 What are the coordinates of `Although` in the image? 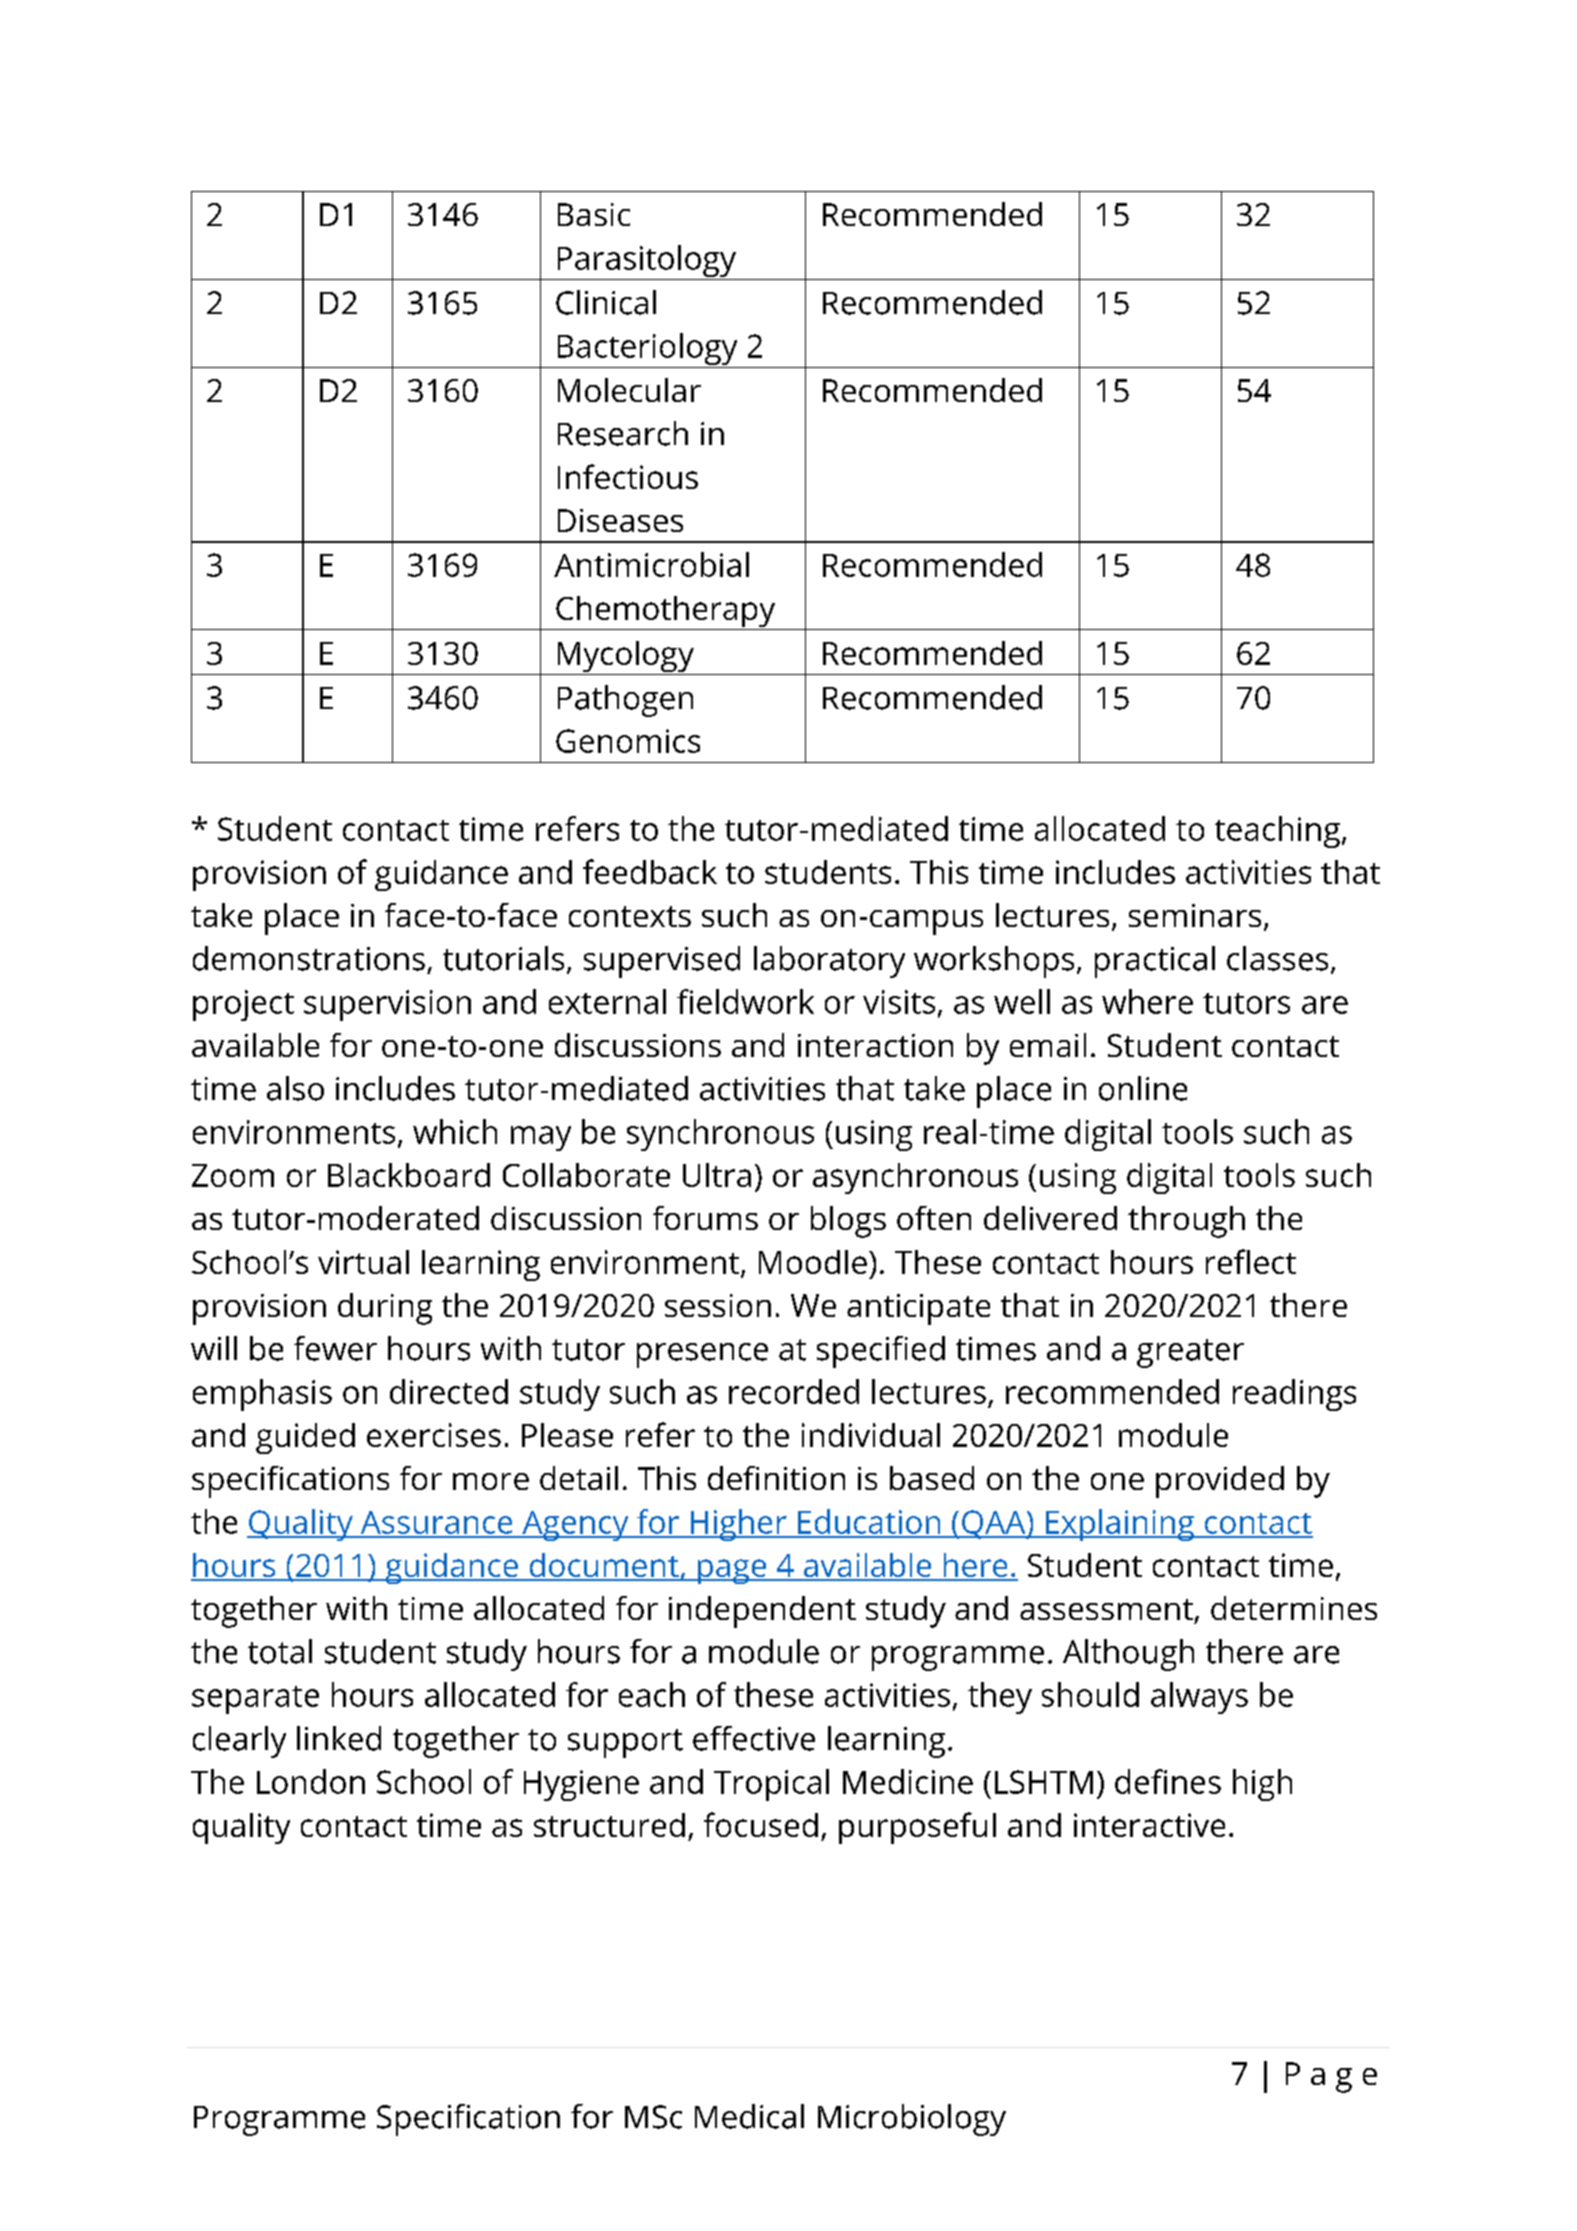 It's located at (1128, 1655).
